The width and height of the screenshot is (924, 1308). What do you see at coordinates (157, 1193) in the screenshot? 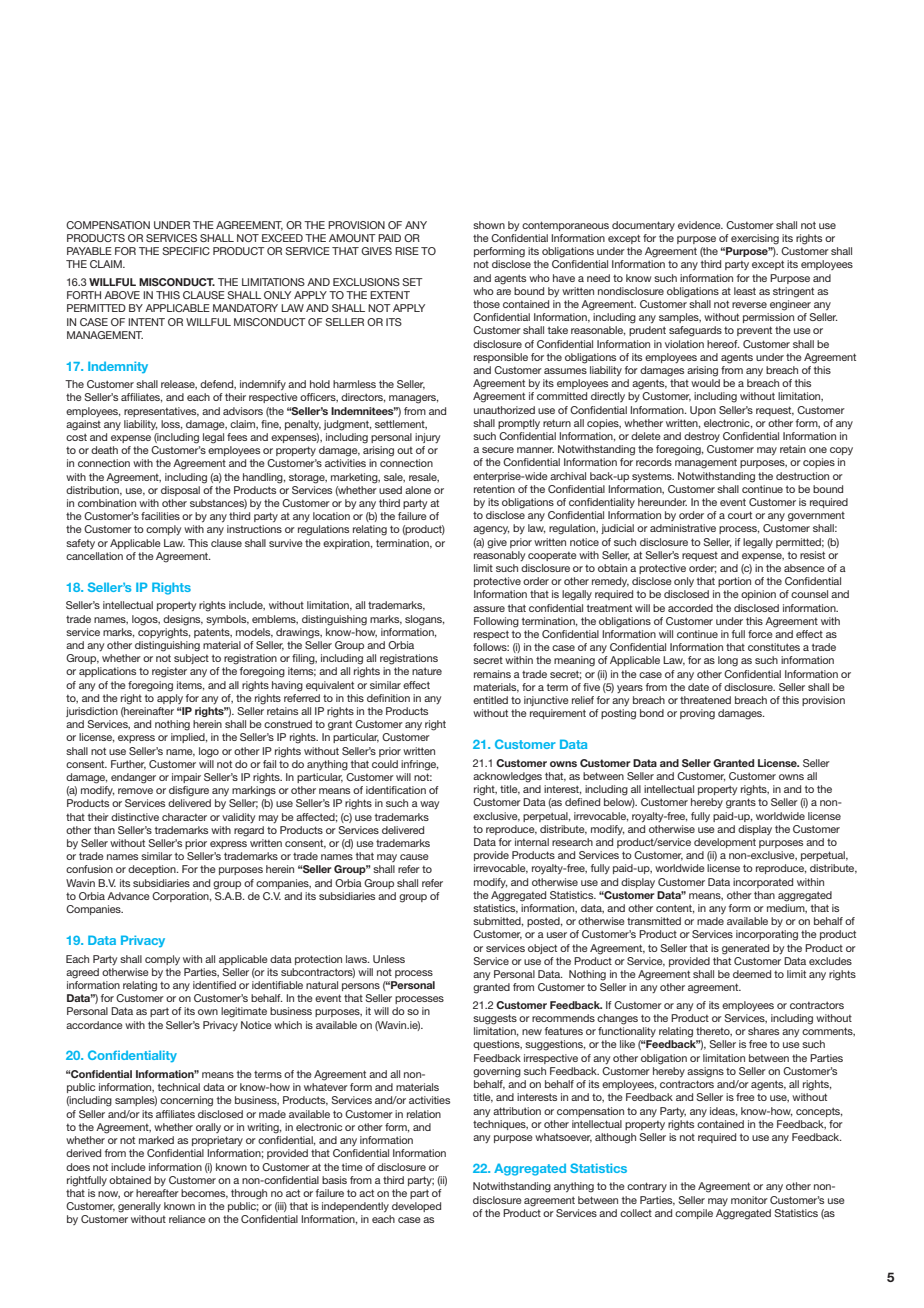
I see `hereafter` at bounding box center [157, 1193].
